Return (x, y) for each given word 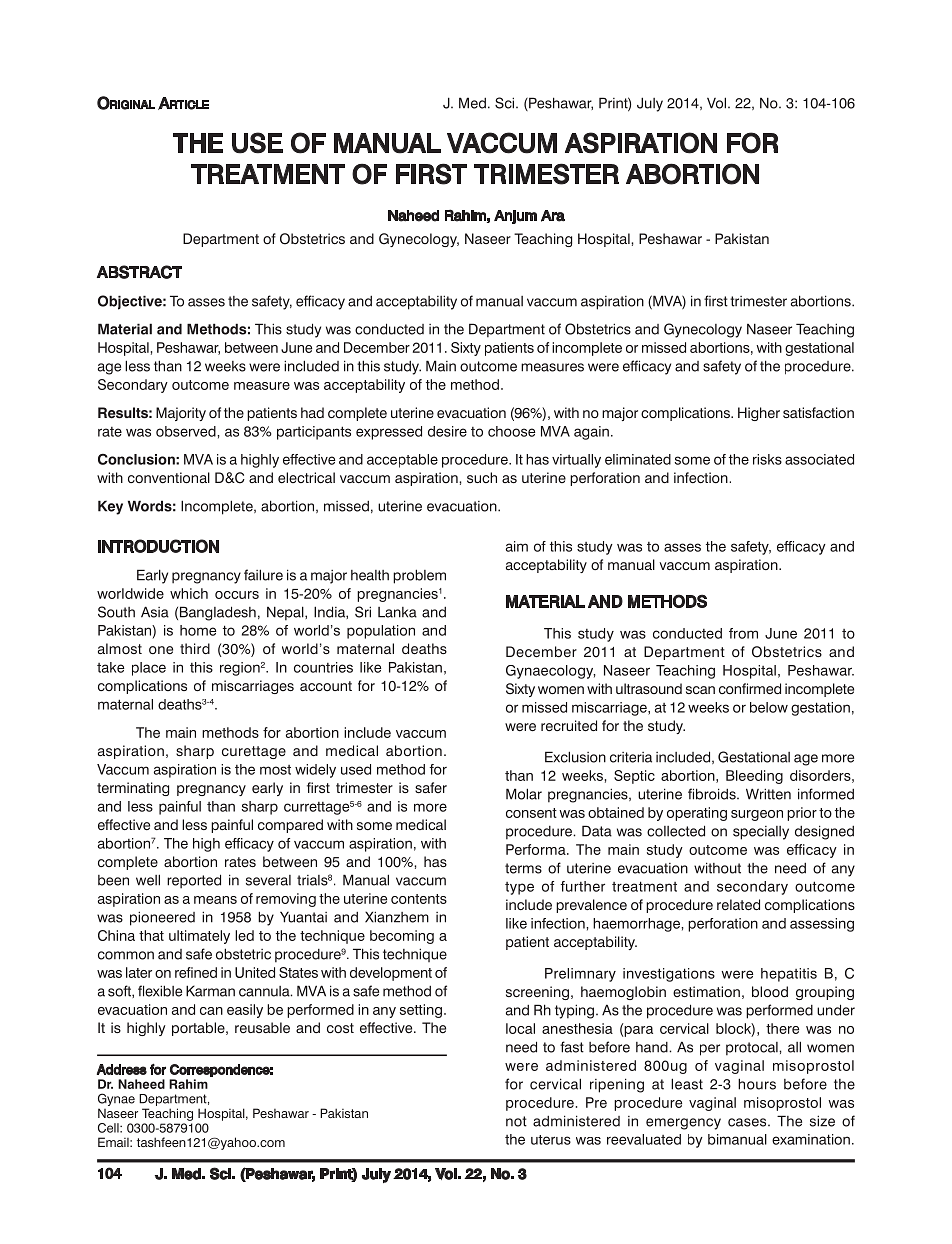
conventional (169, 478)
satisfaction (818, 412)
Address (122, 1069)
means (215, 900)
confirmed (750, 689)
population (381, 632)
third (195, 648)
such (482, 477)
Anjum (515, 217)
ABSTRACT (139, 272)
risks (767, 459)
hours (757, 1084)
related (738, 905)
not (516, 1121)
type (519, 888)
